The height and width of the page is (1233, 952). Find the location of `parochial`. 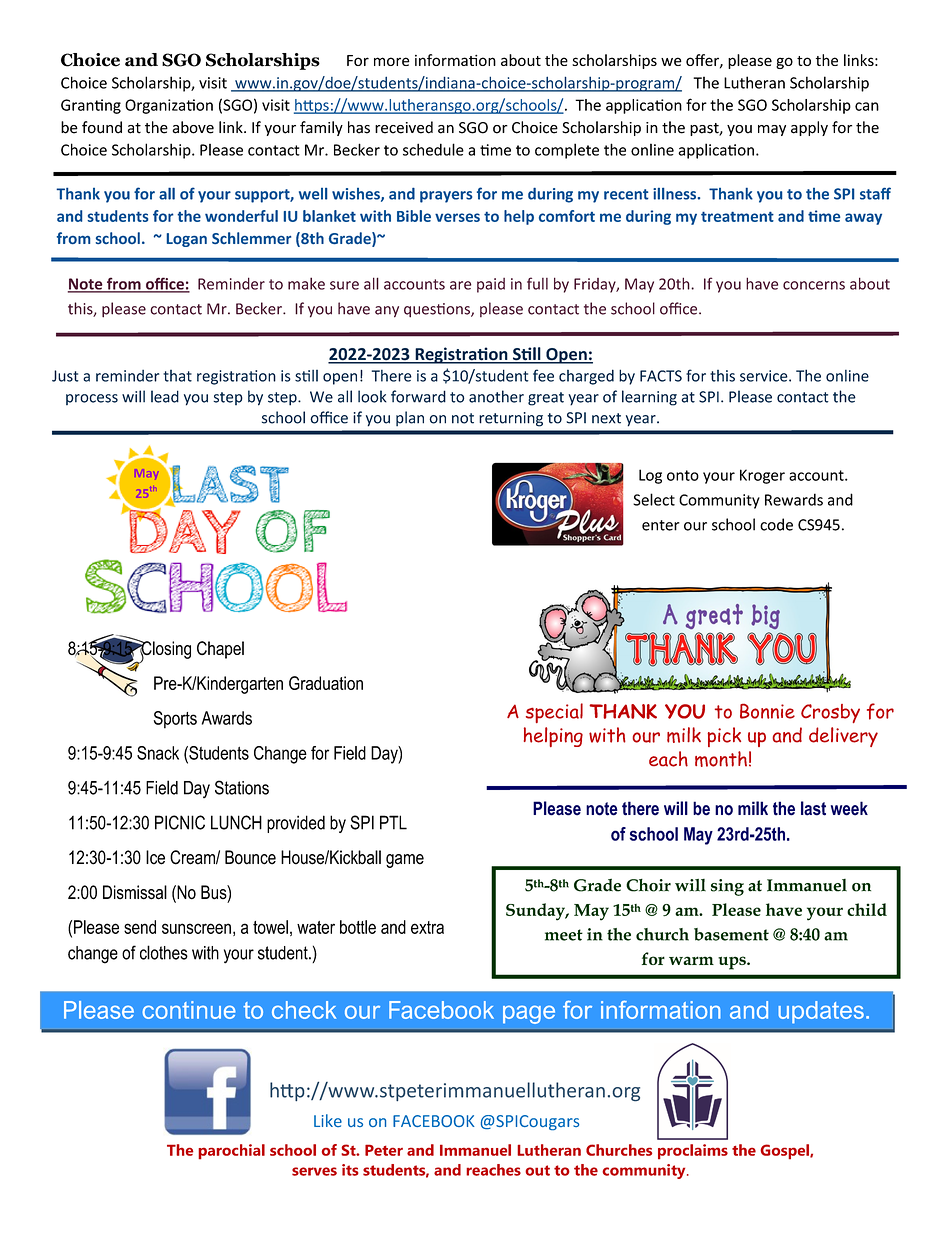

parochial is located at coordinates (231, 1152).
